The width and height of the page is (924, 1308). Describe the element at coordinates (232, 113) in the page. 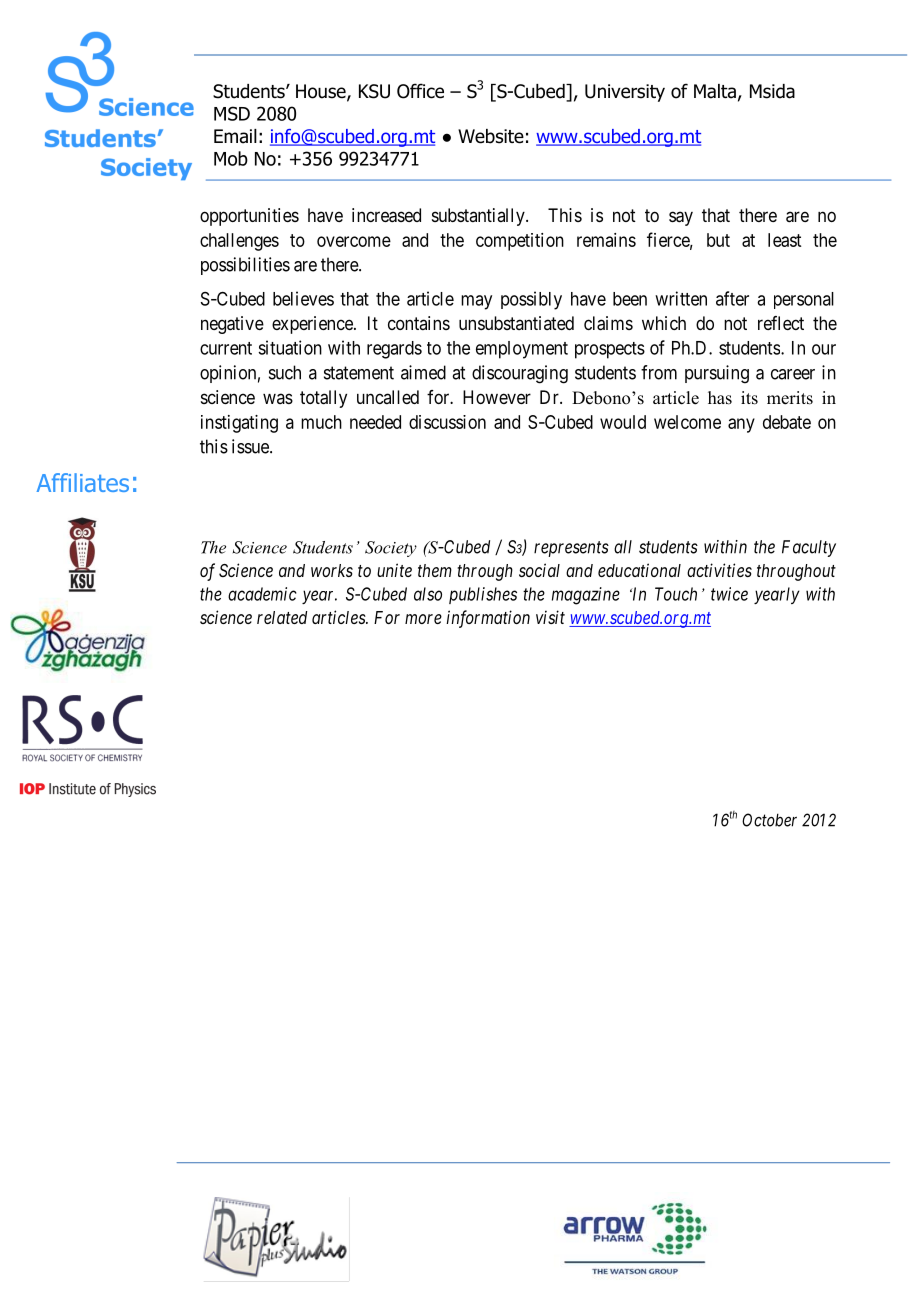

I see `MSD` at that location.
